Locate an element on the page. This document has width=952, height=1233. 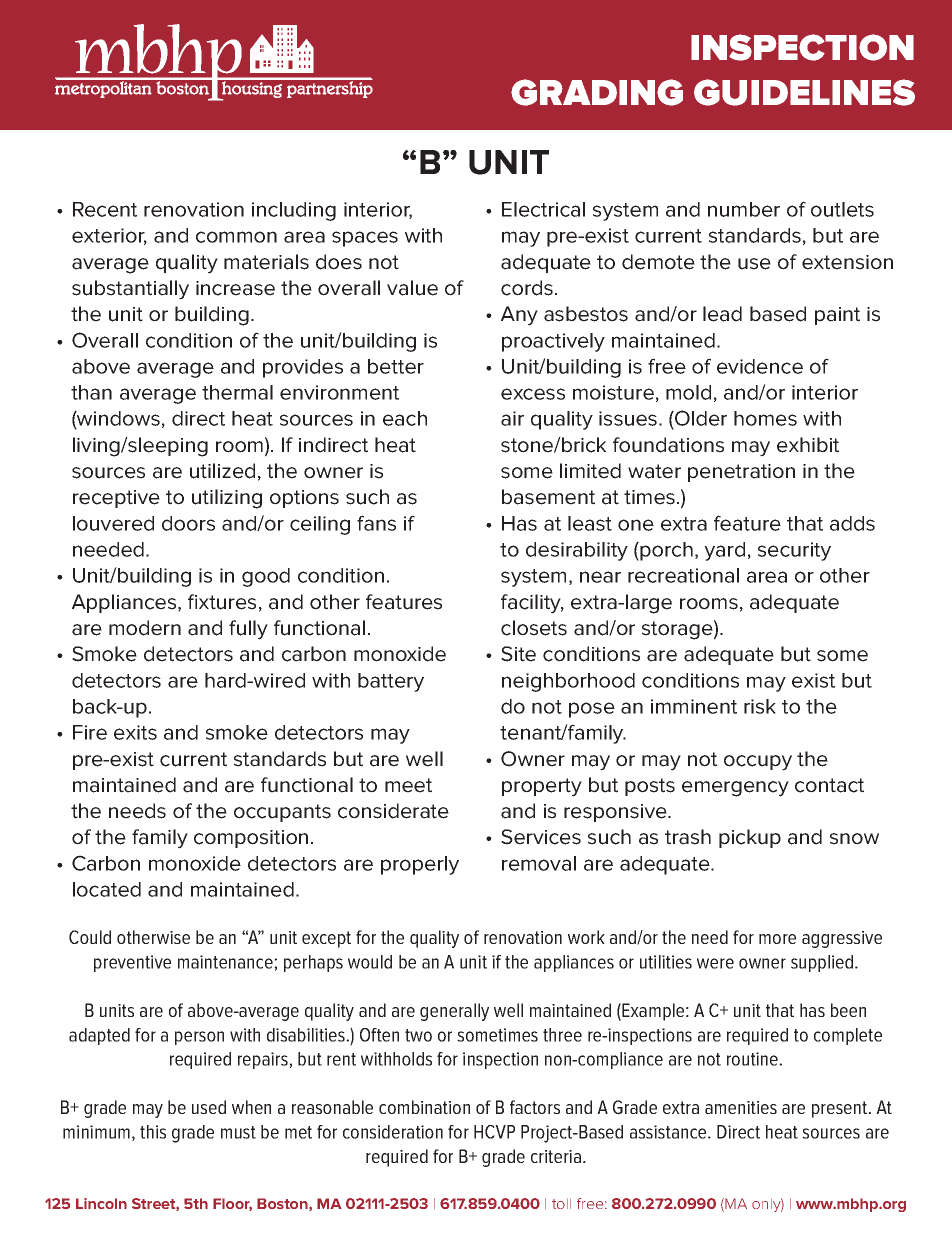
excess is located at coordinates (533, 394).
